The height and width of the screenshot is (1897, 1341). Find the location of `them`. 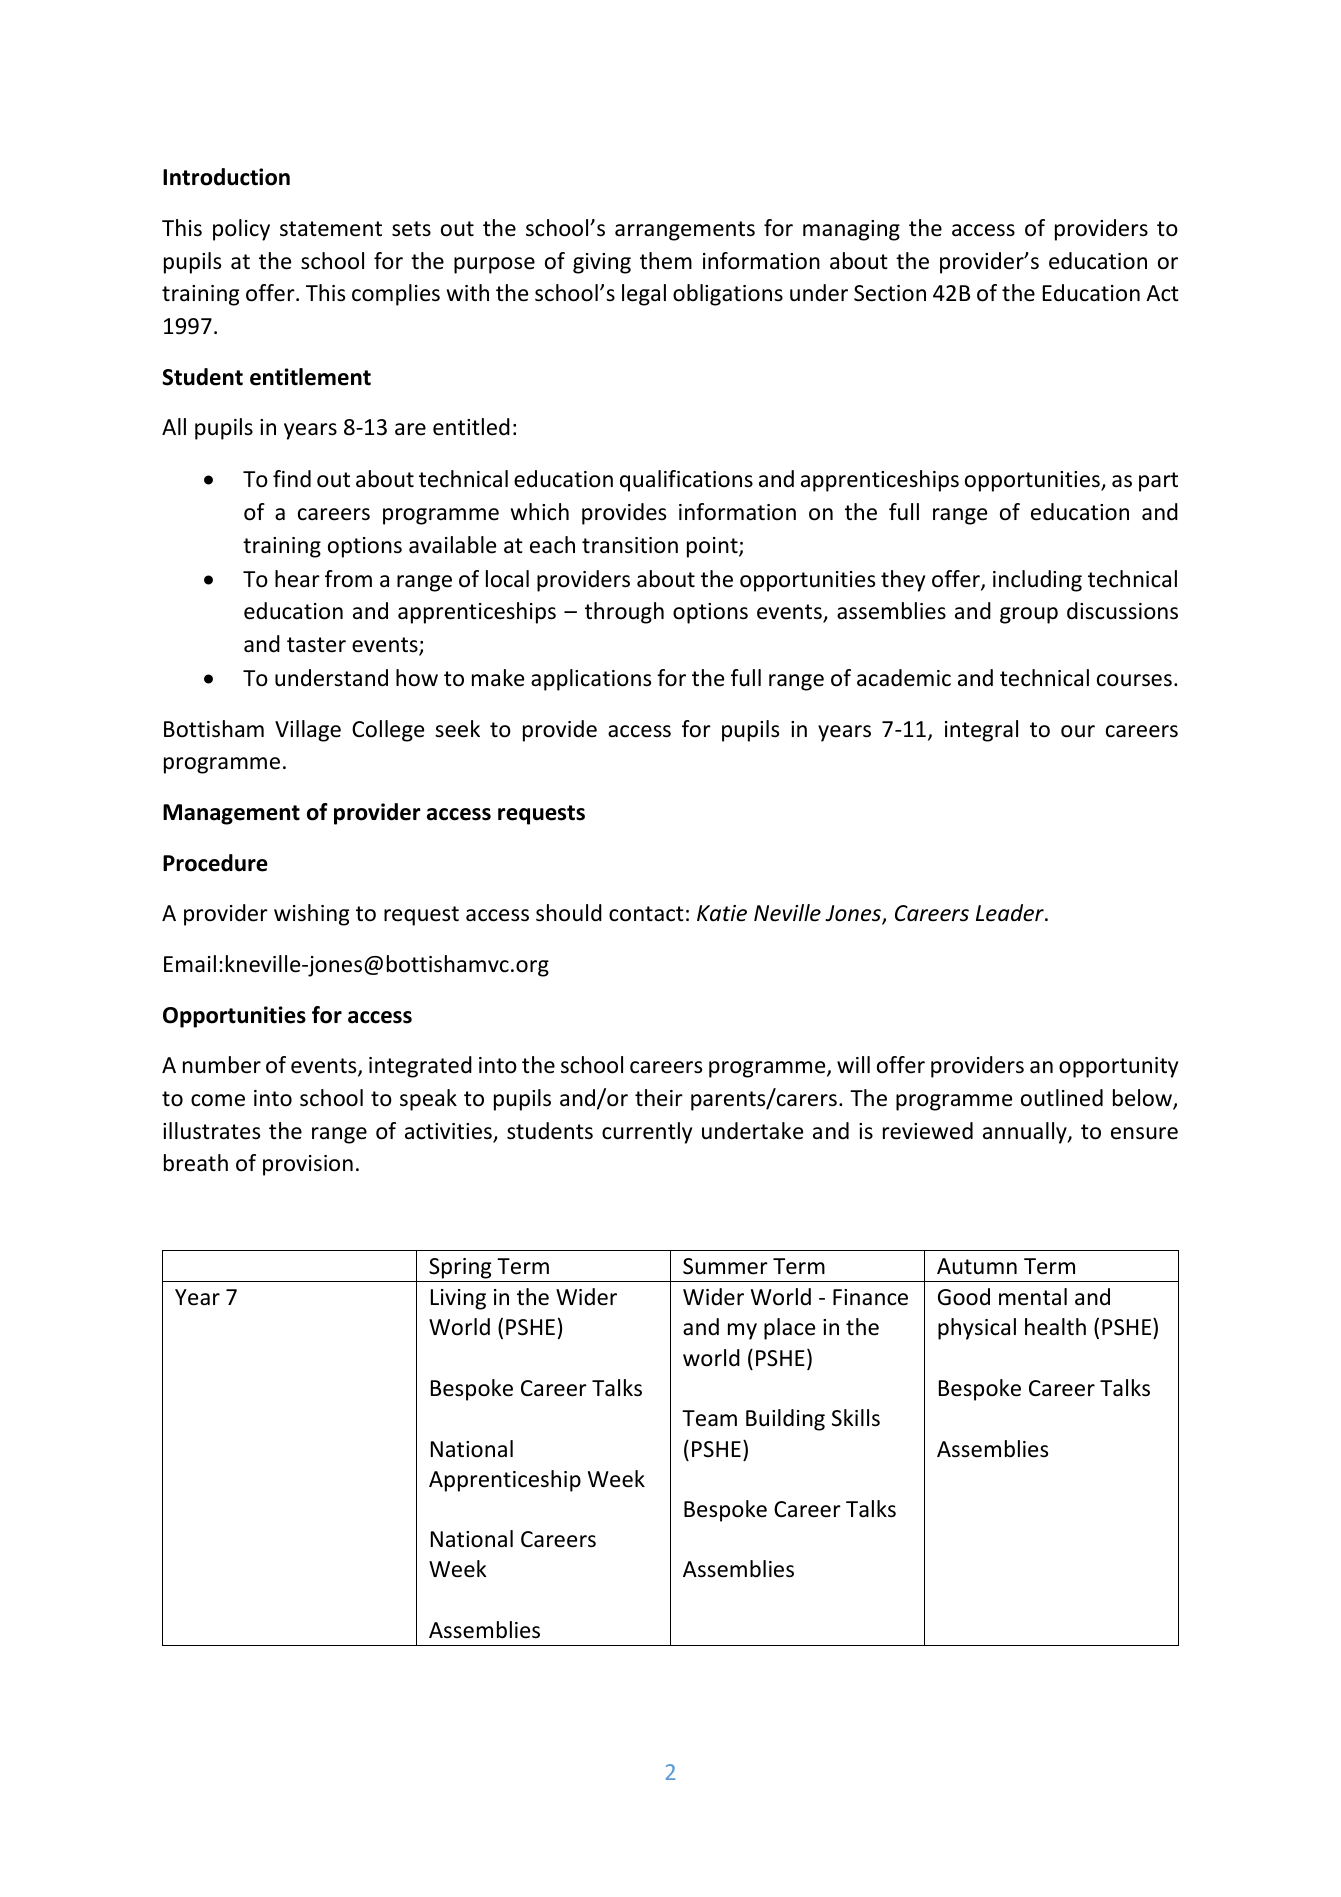

them is located at coordinates (666, 261).
